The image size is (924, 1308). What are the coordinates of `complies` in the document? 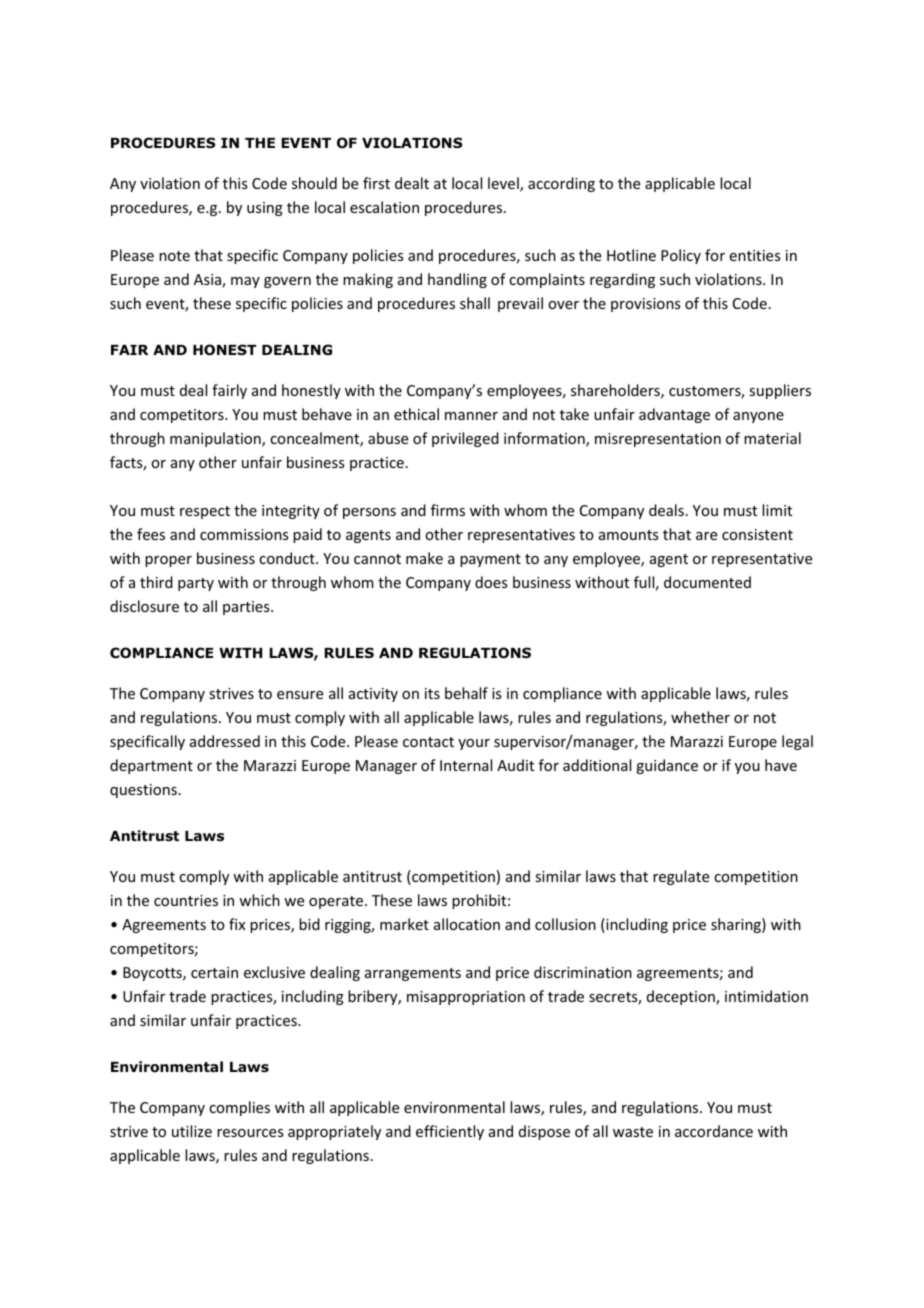 It's located at (239, 1108).
